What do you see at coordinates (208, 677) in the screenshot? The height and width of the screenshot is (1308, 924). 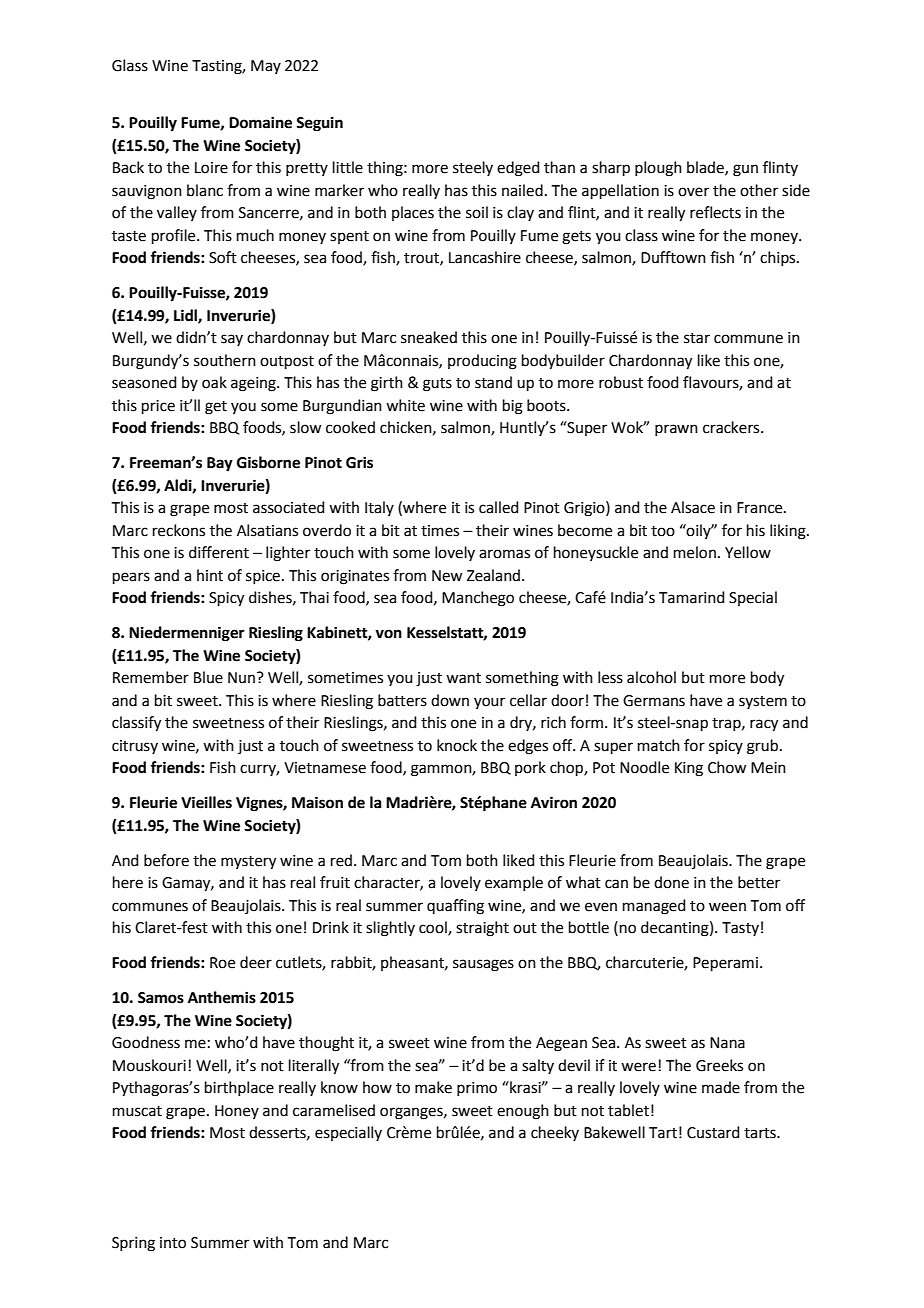 I see `Blue` at bounding box center [208, 677].
